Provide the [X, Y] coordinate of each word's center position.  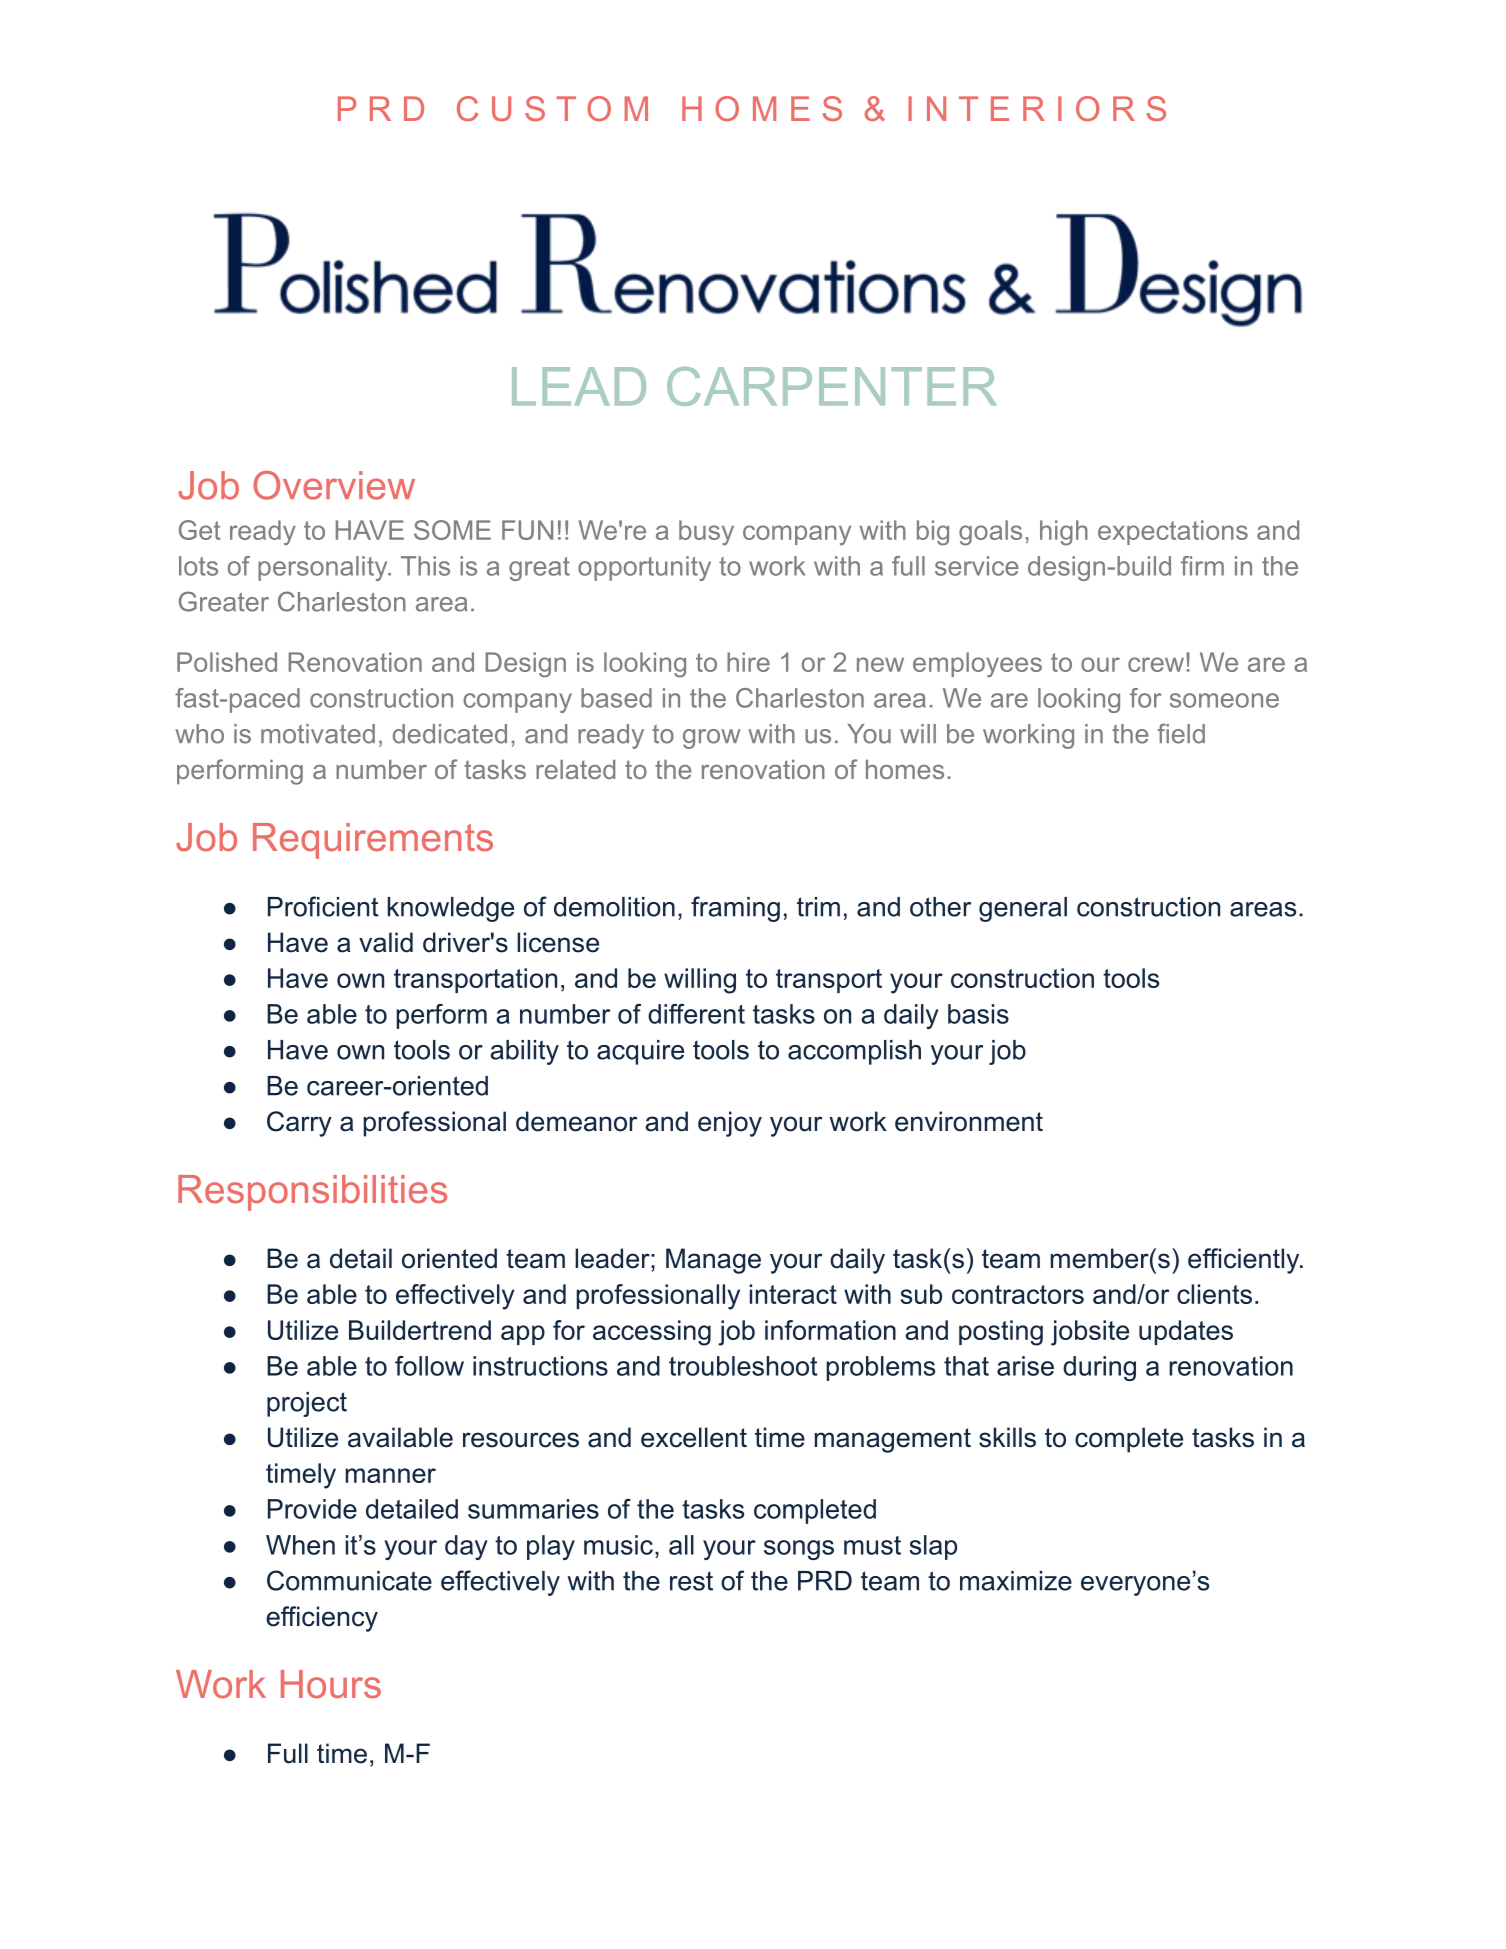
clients [1214, 1294]
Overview [334, 485]
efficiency [322, 1619]
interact [793, 1294]
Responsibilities [312, 1193]
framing [735, 909]
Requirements [373, 841]
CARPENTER [832, 386]
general [1023, 909]
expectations [1173, 532]
